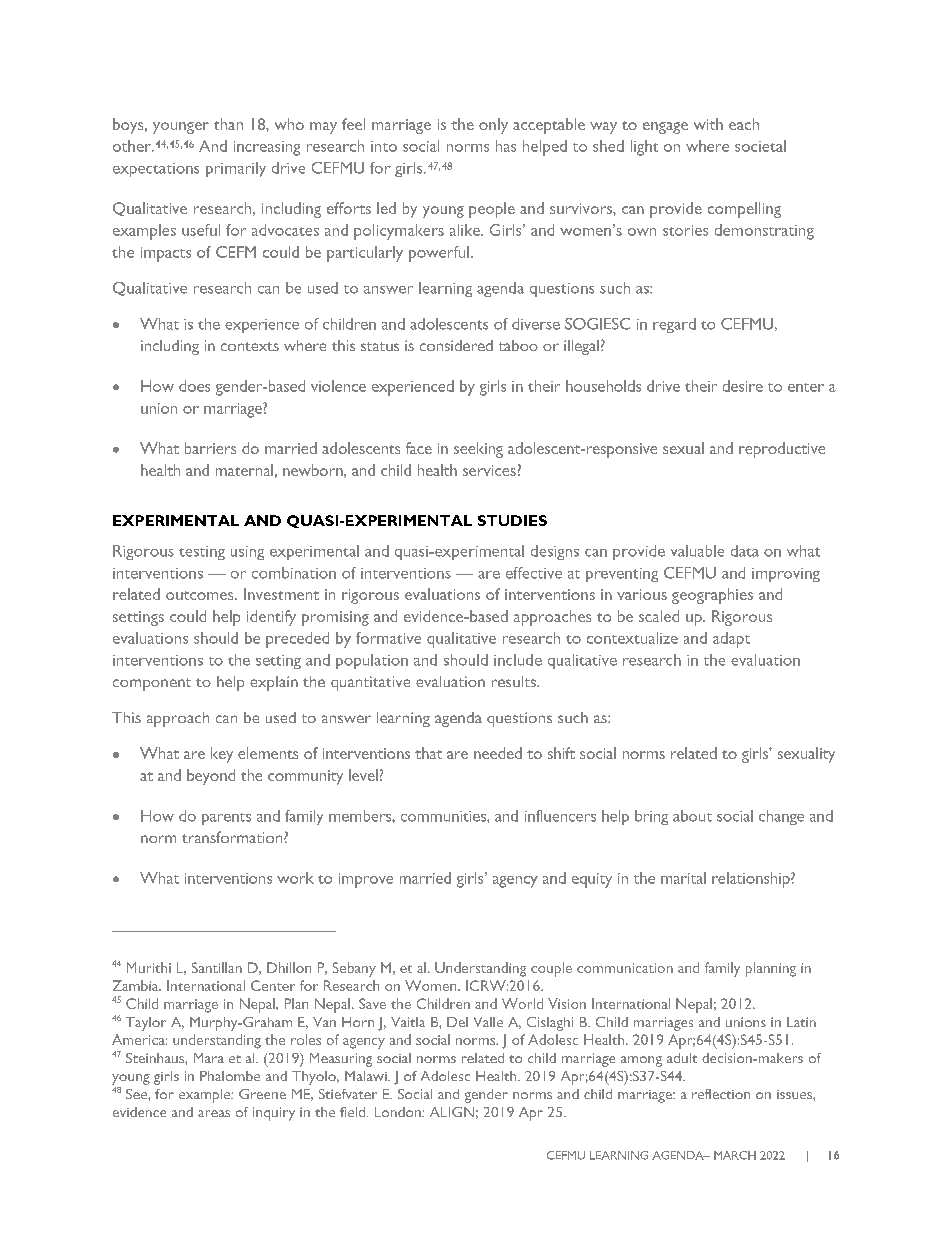  I want to click on areas, so click(214, 1113).
